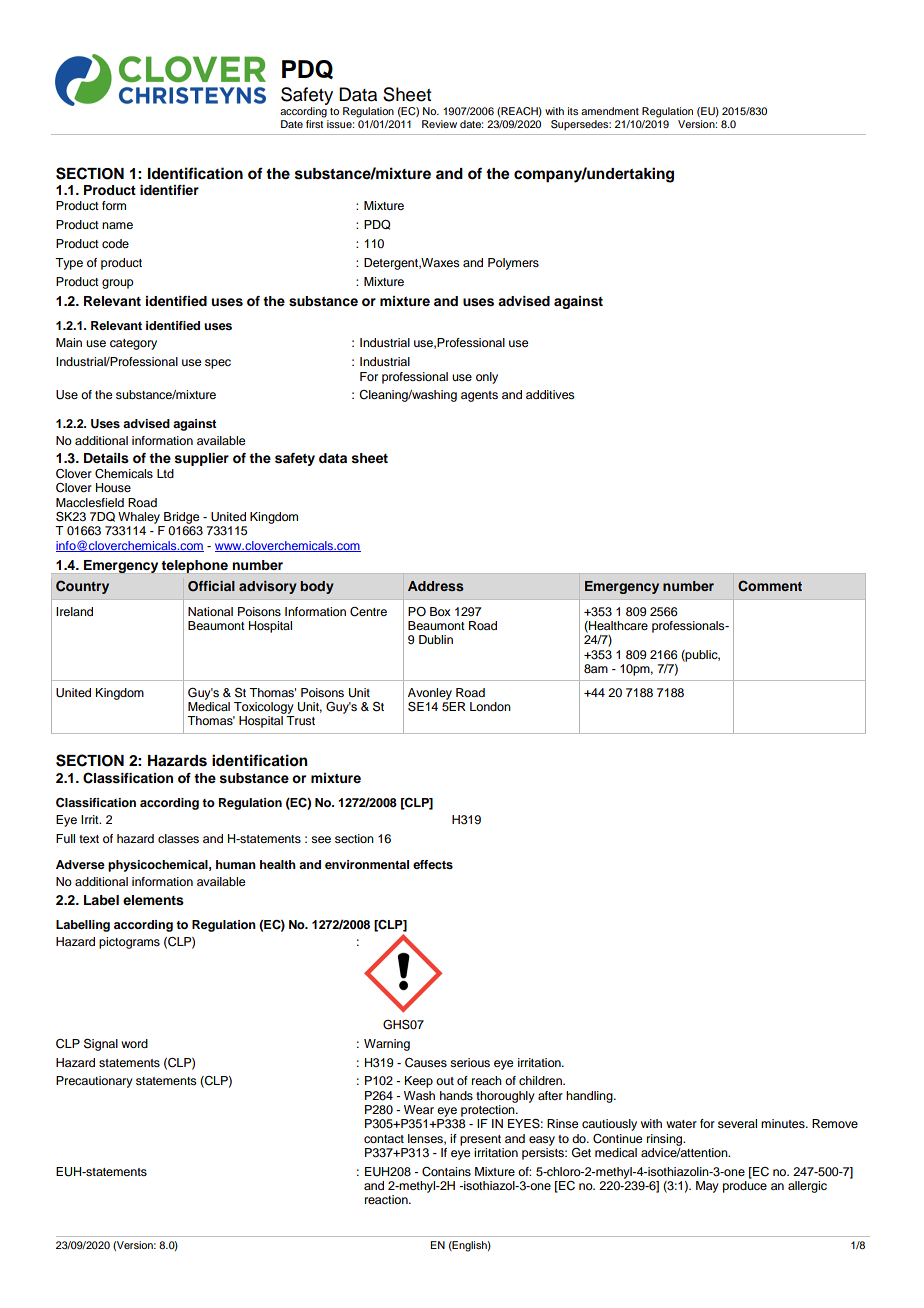 This screenshot has height=1308, width=924. Describe the element at coordinates (436, 639) in the screenshot. I see `Dublin` at that location.
